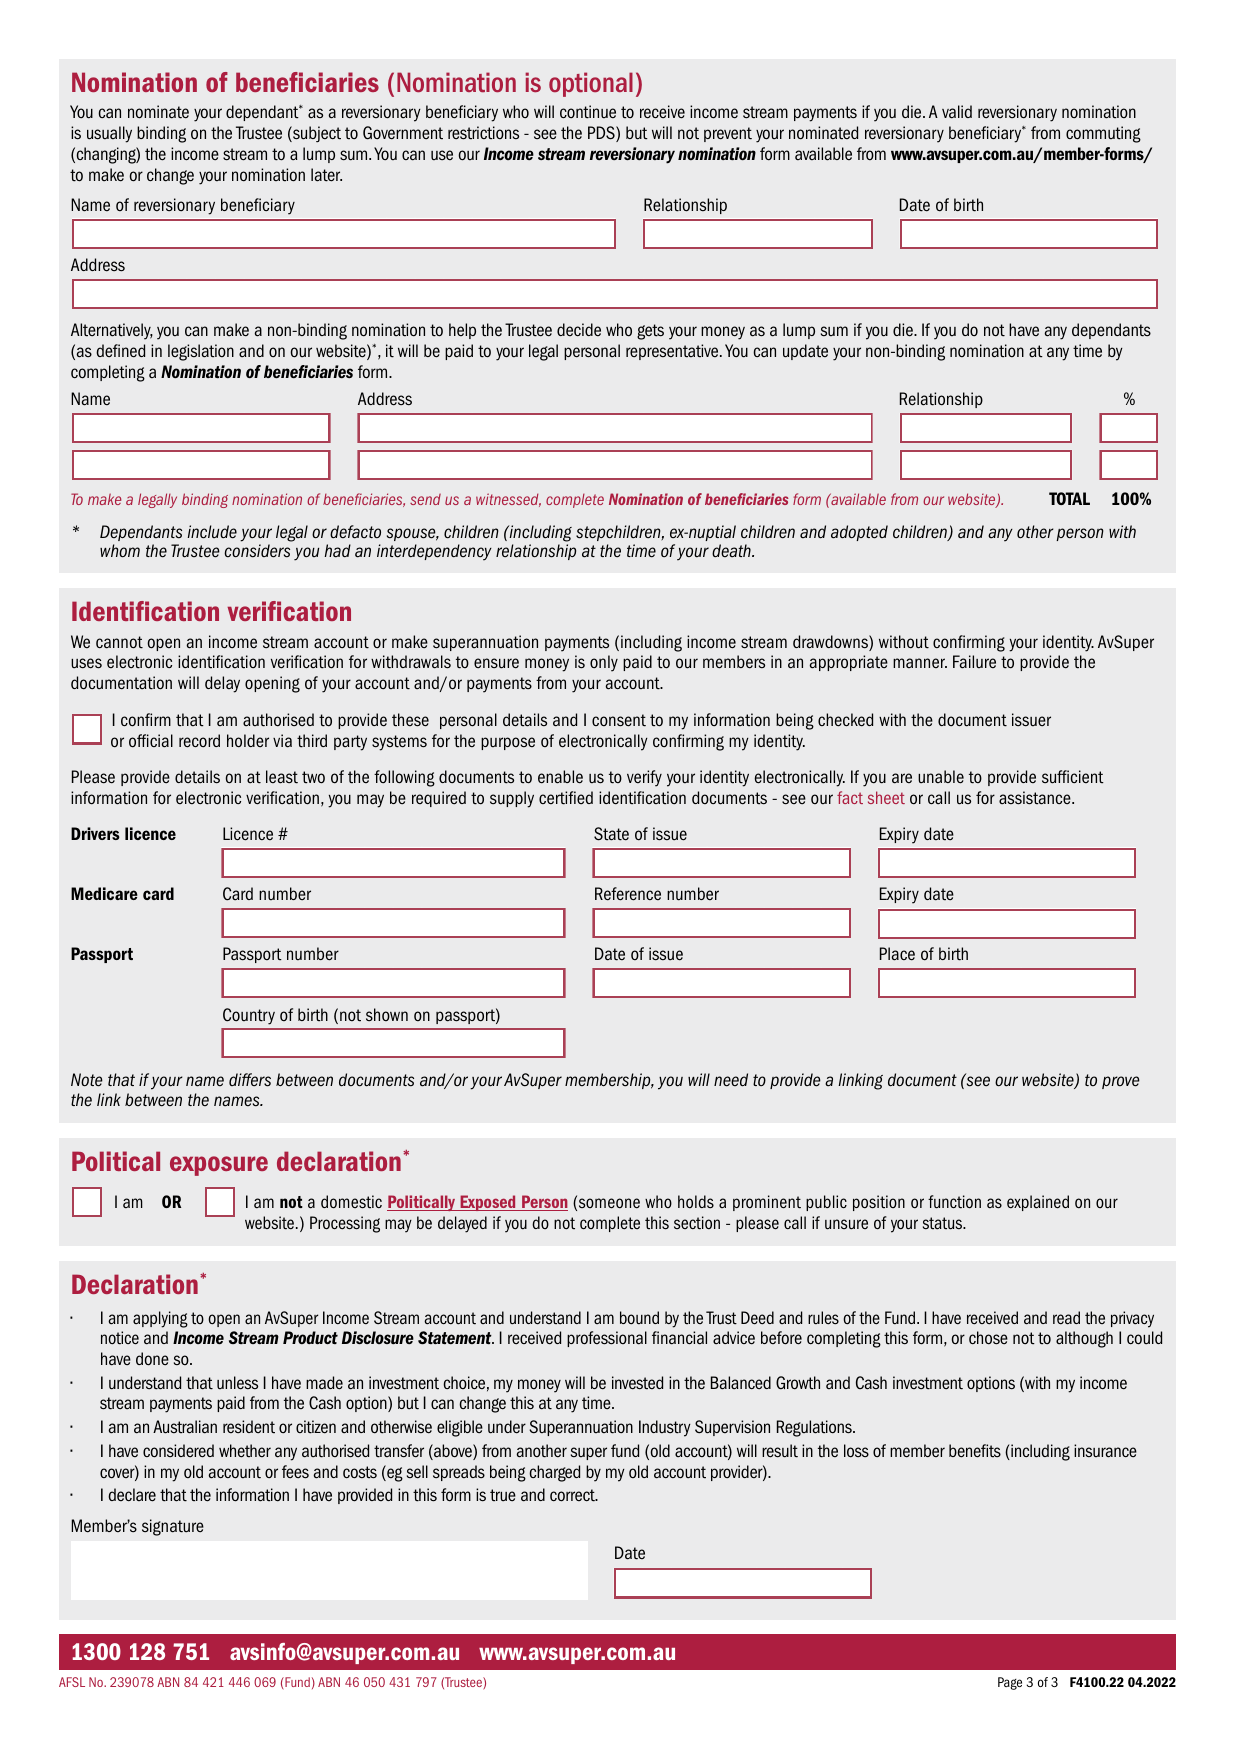 The height and width of the page is (1746, 1235). Describe the element at coordinates (104, 893) in the page. I see `Medicare` at that location.
